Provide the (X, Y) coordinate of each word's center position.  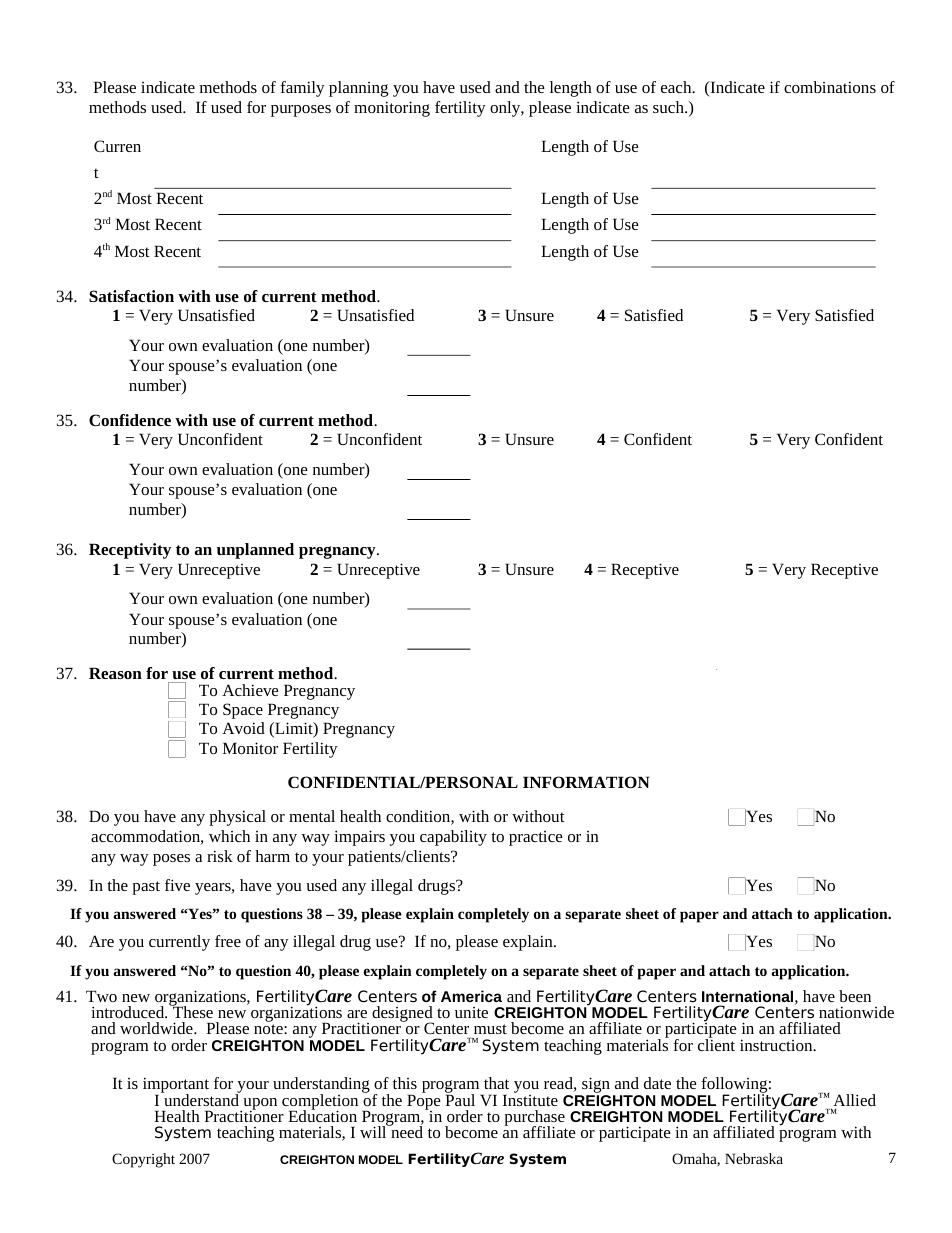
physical (237, 818)
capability (453, 838)
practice (536, 838)
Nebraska (754, 1158)
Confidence (130, 420)
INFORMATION (586, 782)
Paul (460, 1099)
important (176, 1086)
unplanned (255, 551)
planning (358, 89)
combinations (830, 87)
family (302, 89)
